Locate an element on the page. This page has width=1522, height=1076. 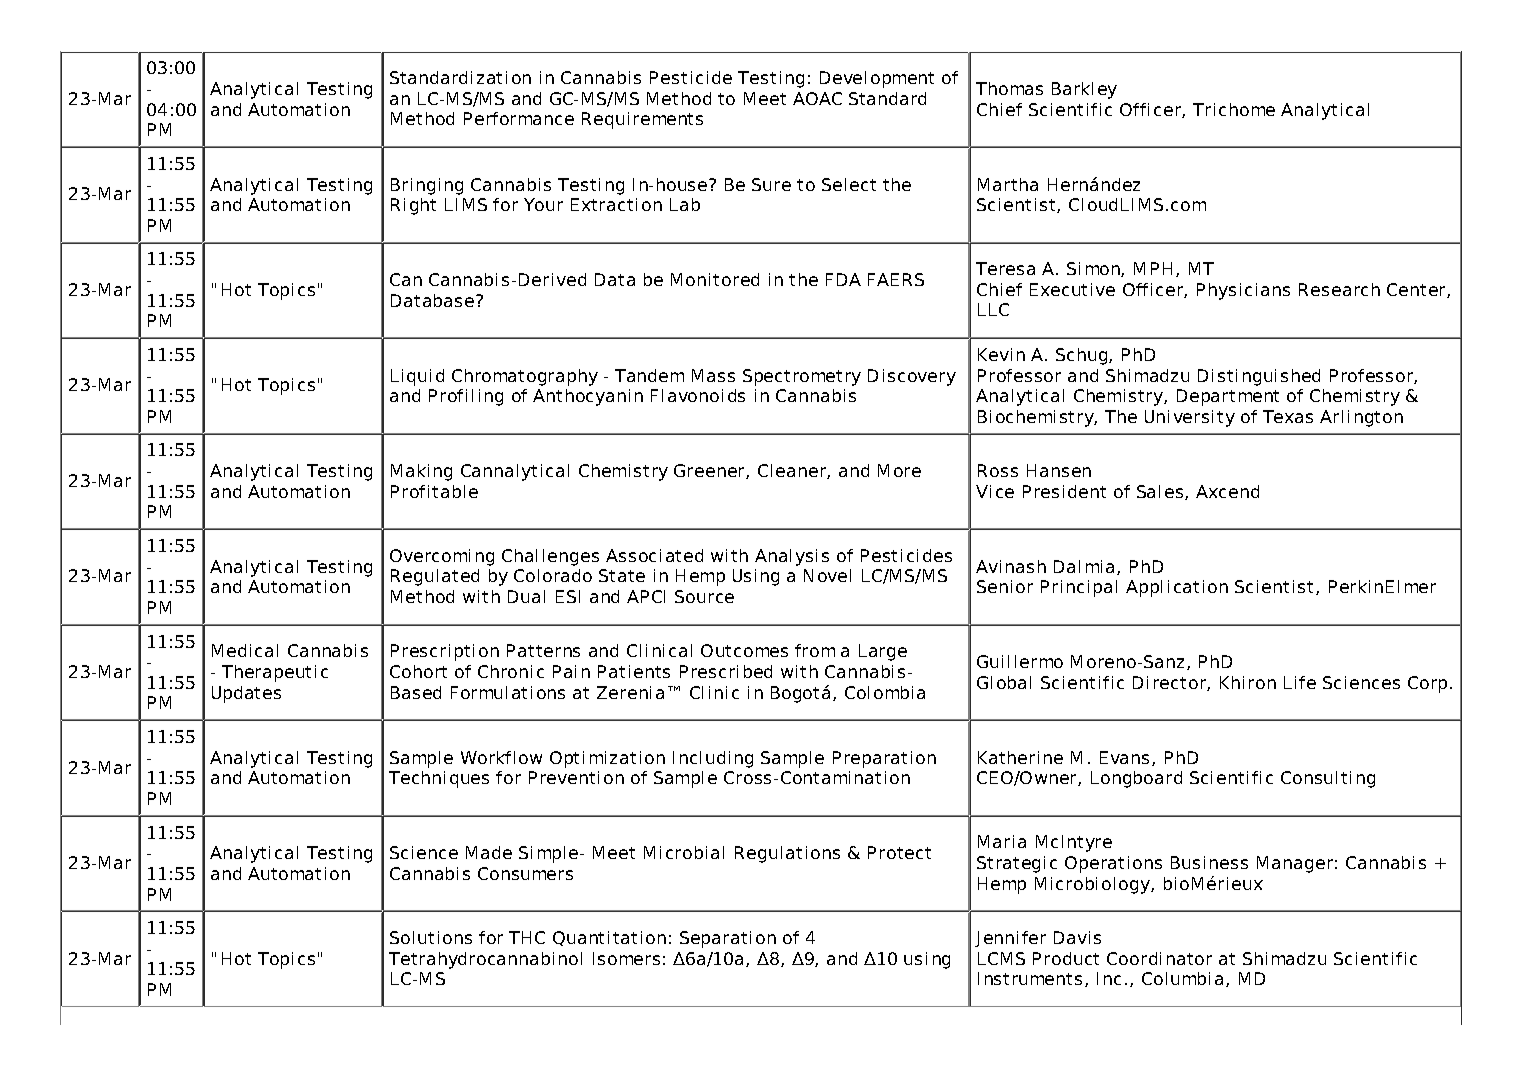
Liquid is located at coordinates (417, 377).
